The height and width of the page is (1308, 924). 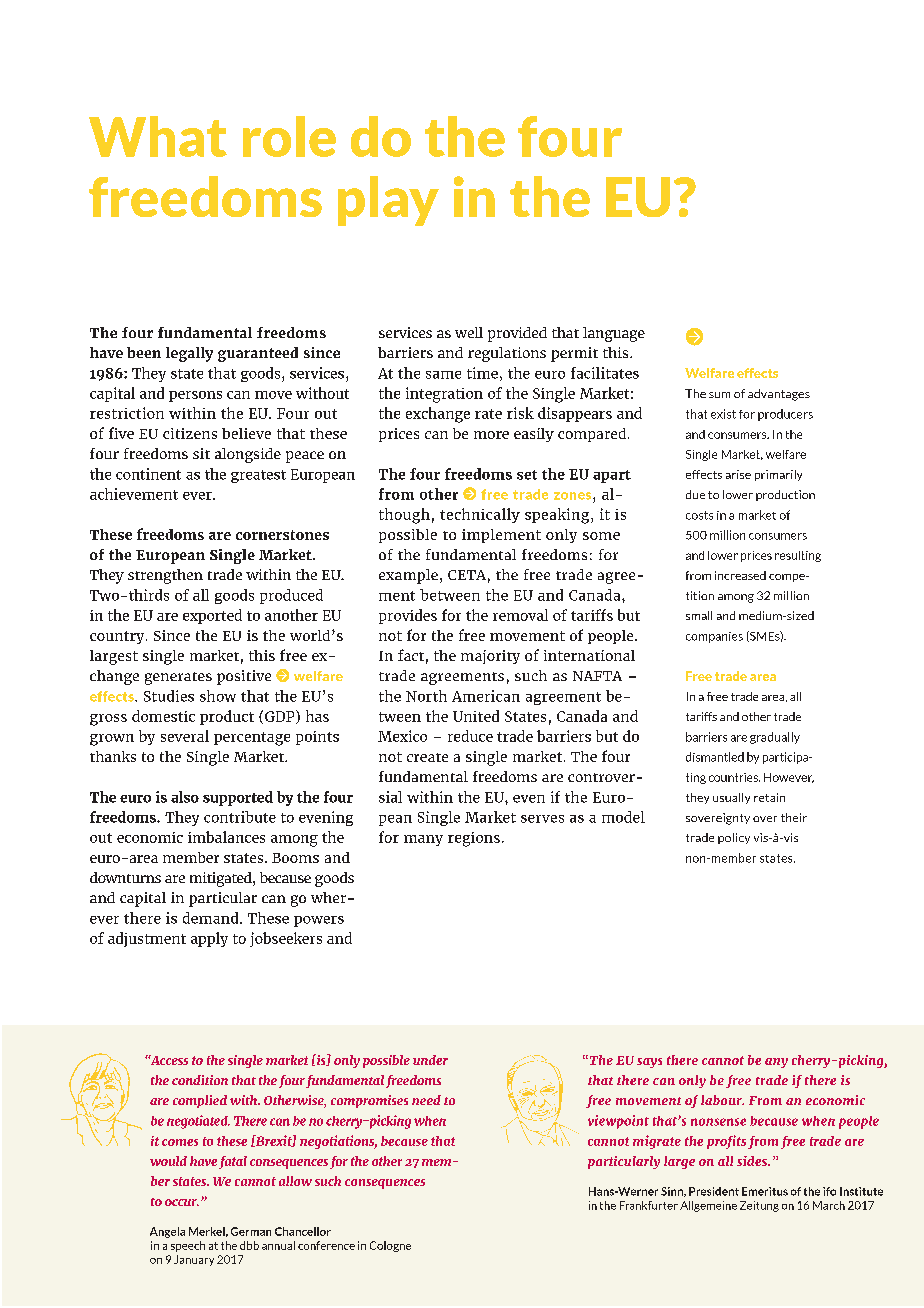 What do you see at coordinates (165, 576) in the page?
I see `strengthen` at bounding box center [165, 576].
